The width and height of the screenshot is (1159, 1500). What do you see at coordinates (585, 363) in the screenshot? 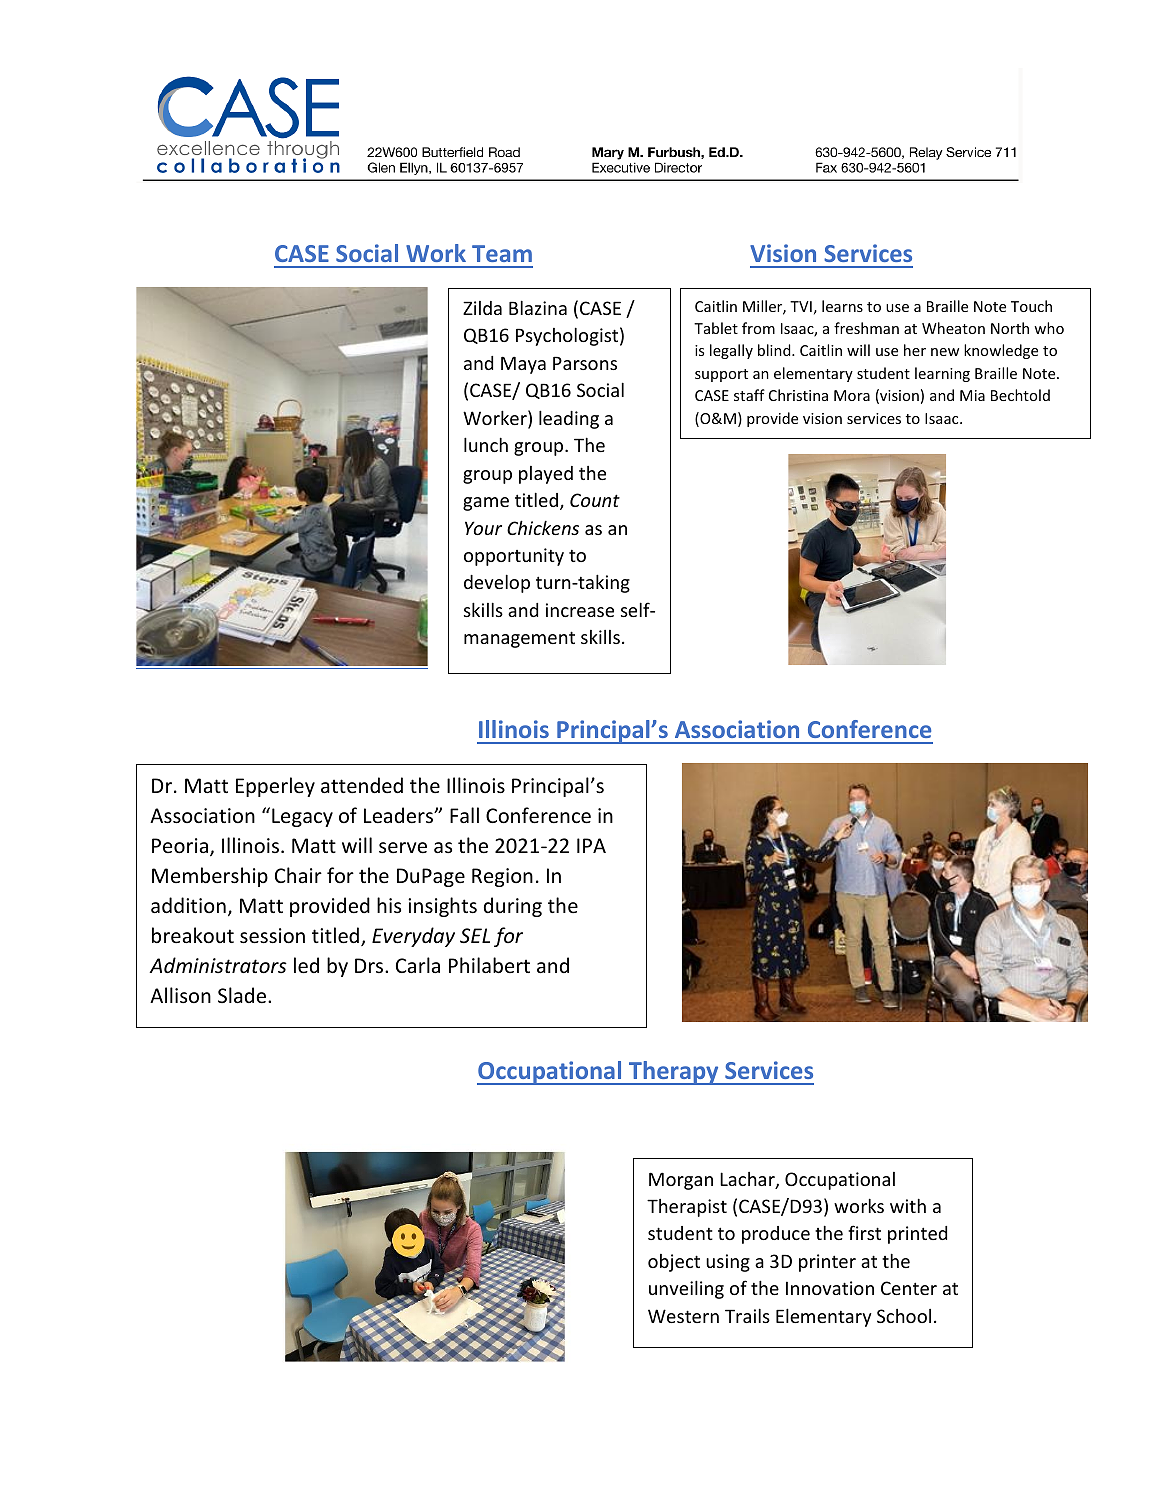
I see `Parsons` at bounding box center [585, 363].
